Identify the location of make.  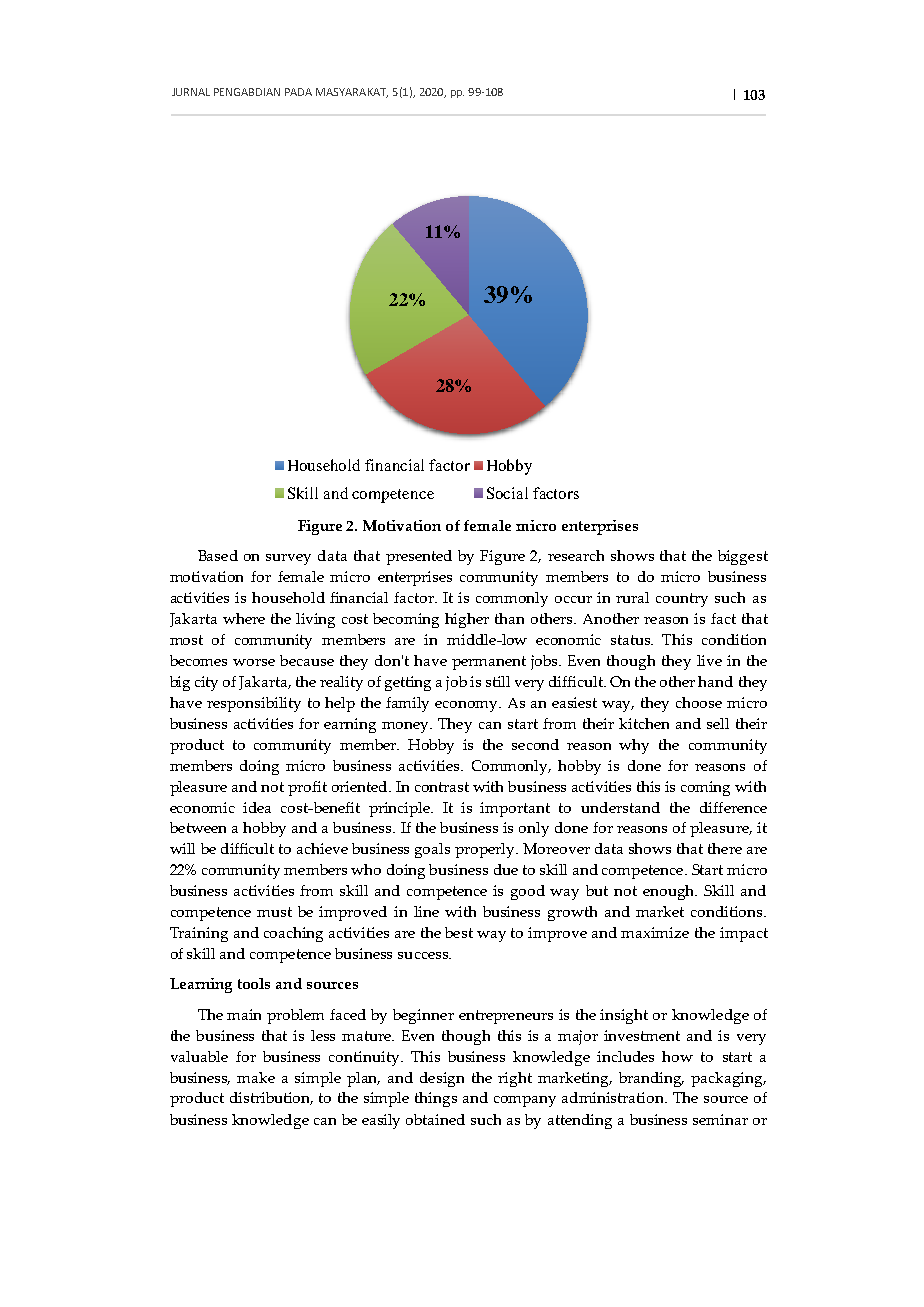
(256, 1077).
